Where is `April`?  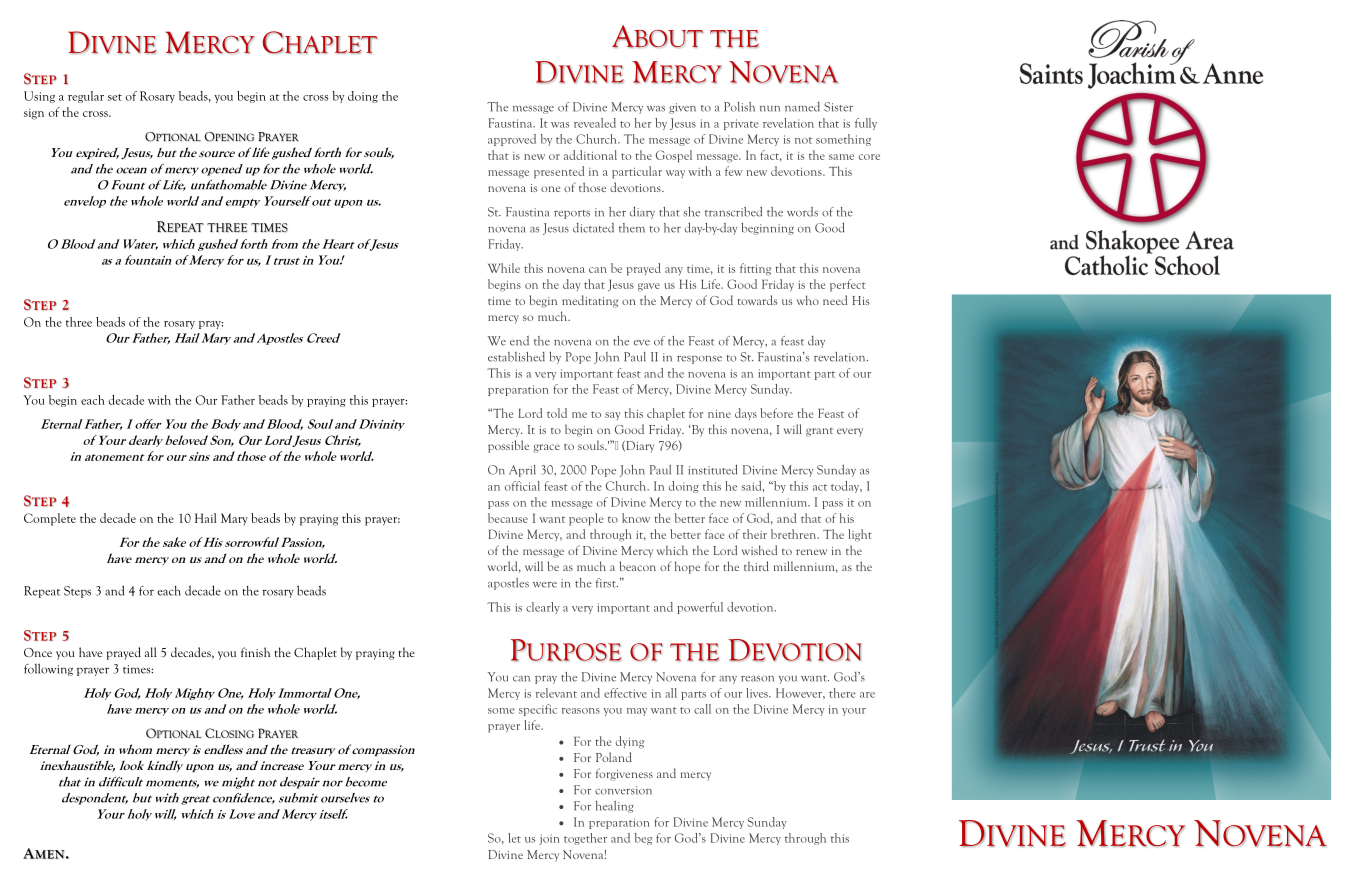 April is located at coordinates (522, 471).
